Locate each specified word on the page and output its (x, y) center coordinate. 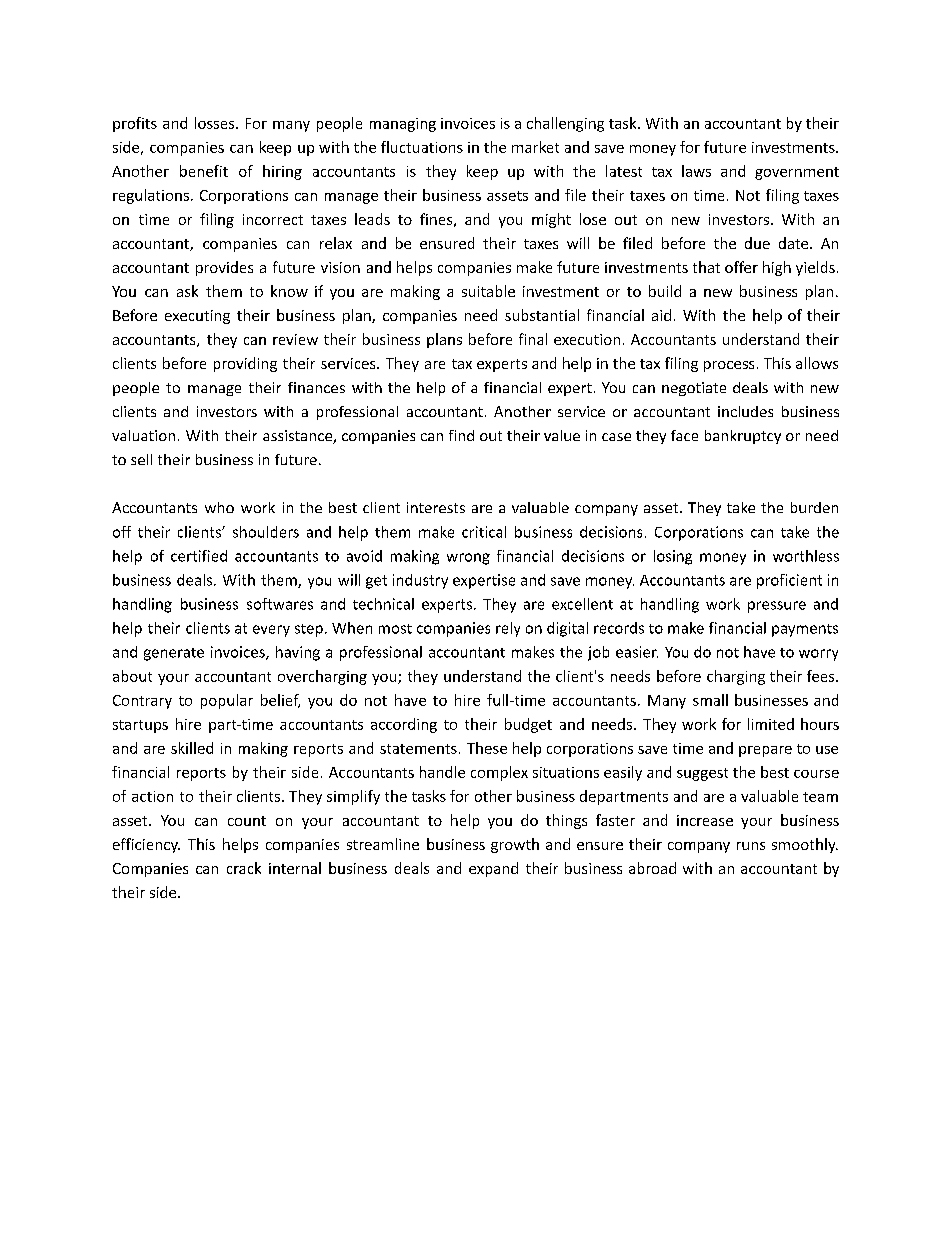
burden (814, 507)
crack (244, 868)
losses (216, 123)
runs (751, 846)
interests (436, 507)
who (219, 507)
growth (515, 845)
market (535, 147)
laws (696, 171)
